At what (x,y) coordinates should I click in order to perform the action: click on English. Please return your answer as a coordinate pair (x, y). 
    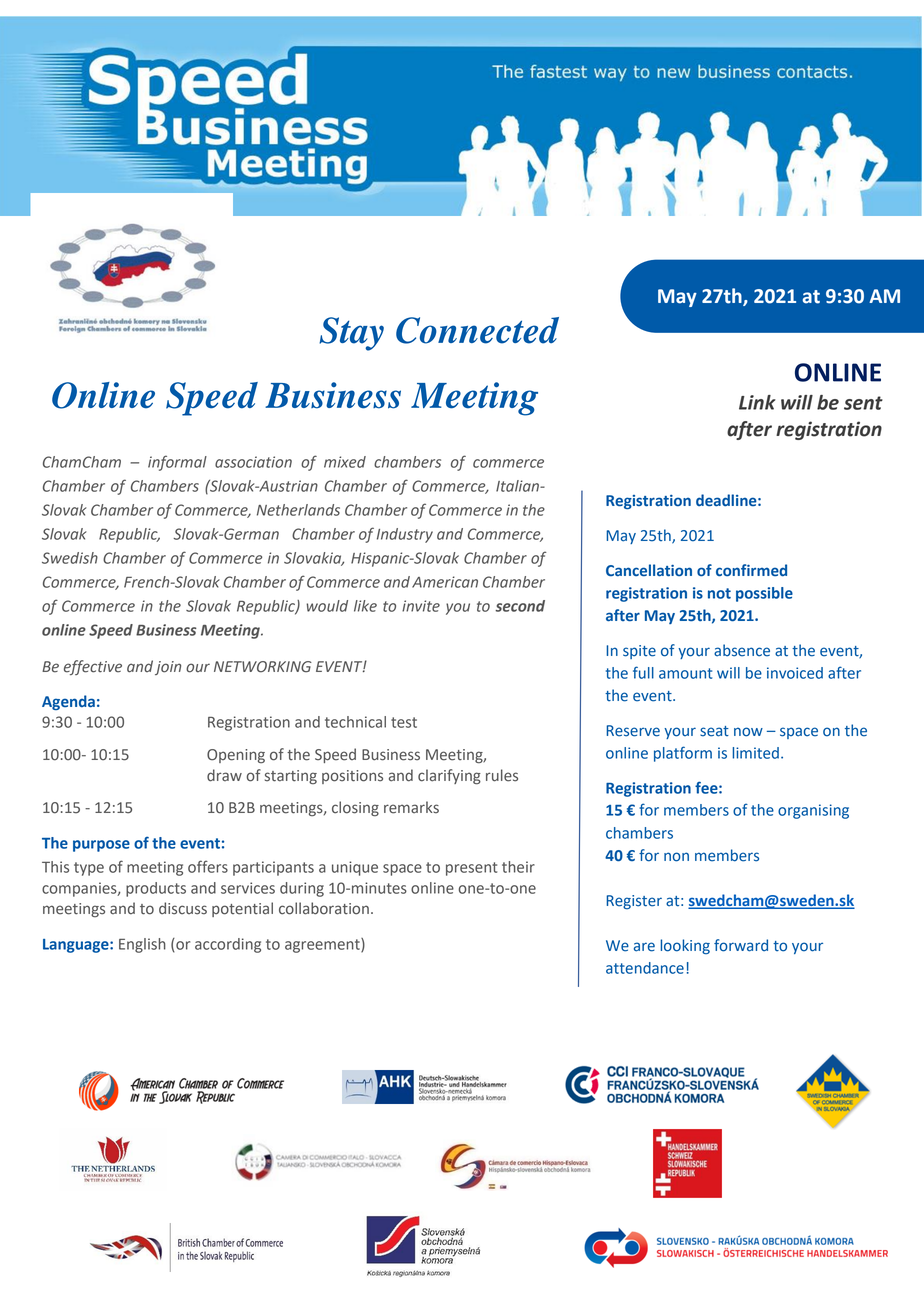
    Looking at the image, I should click on (142, 945).
